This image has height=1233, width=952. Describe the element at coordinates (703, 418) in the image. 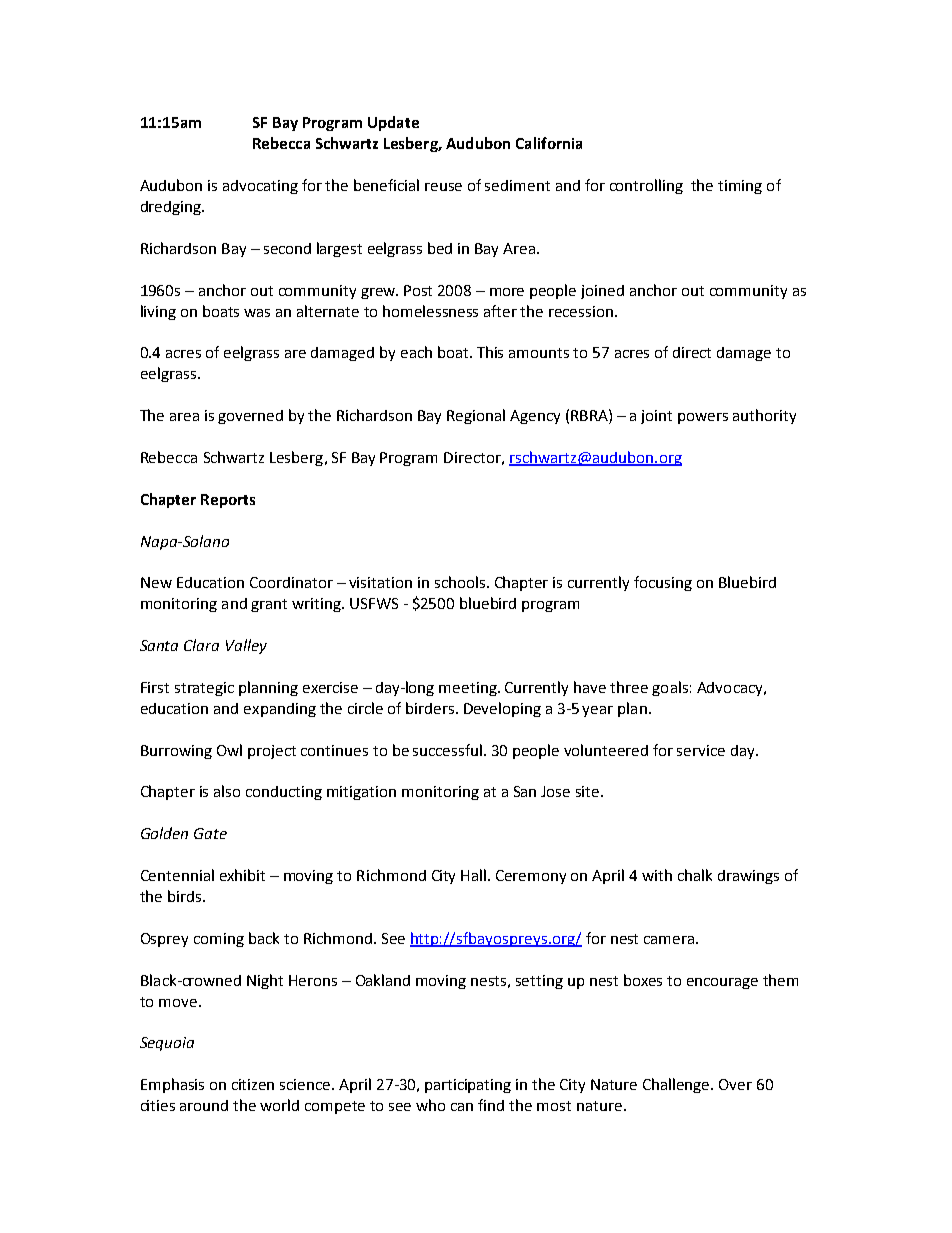

I see `powers` at that location.
